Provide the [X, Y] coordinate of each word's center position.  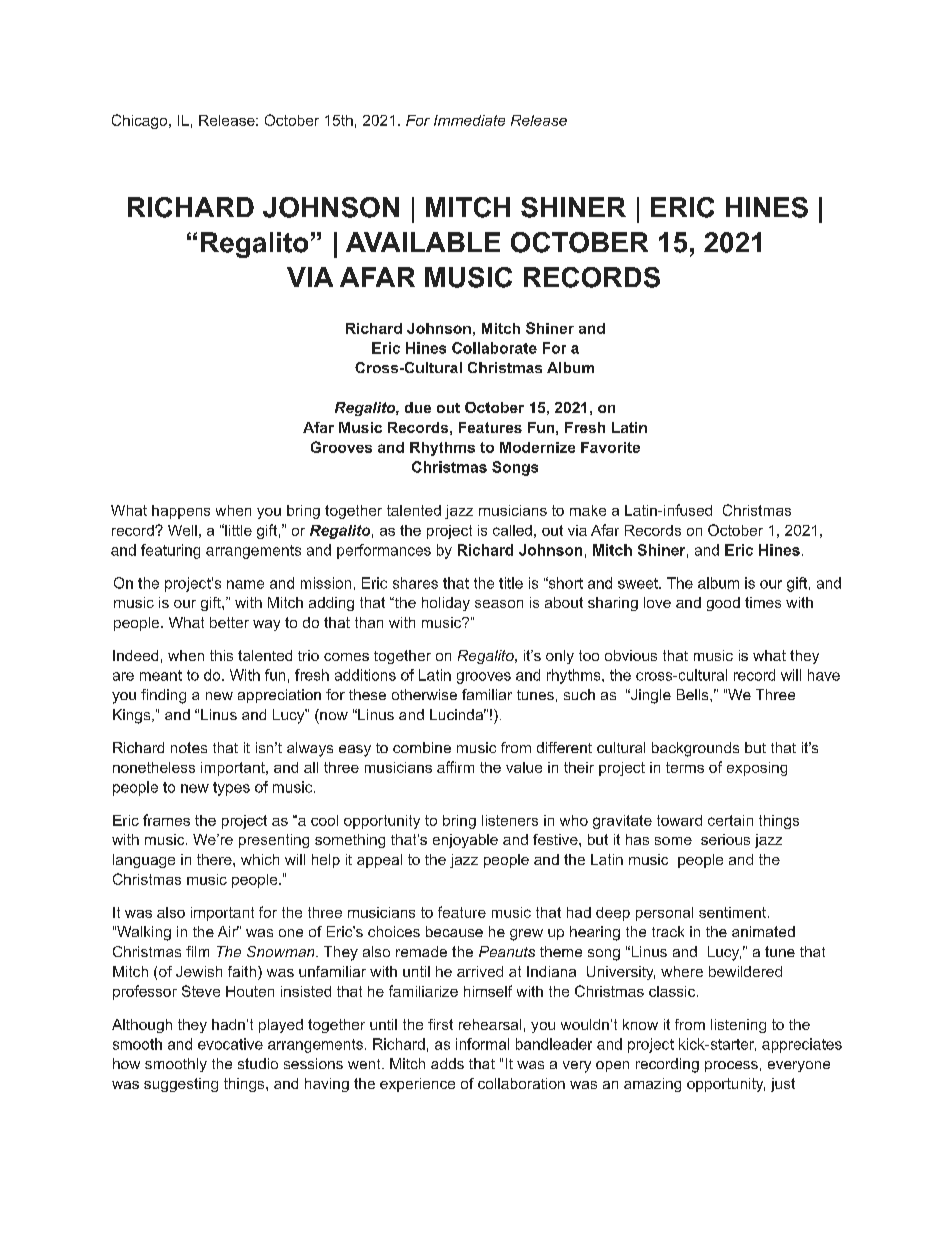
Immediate [469, 120]
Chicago [141, 121]
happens [181, 512]
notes [189, 747]
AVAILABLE [423, 242]
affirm [455, 767]
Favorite [610, 447]
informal [482, 1044]
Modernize [537, 447]
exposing [757, 769]
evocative [230, 1044]
